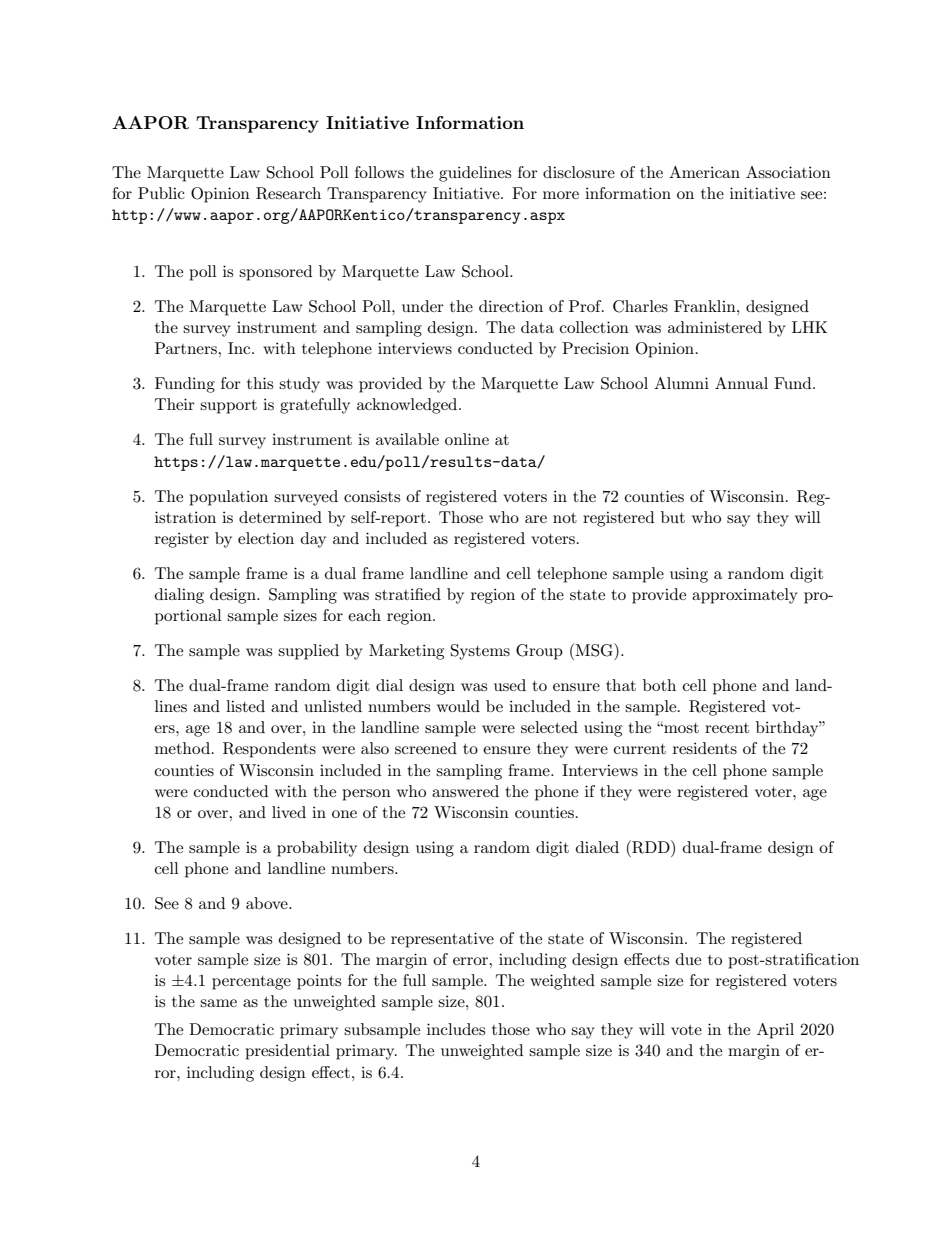 Image resolution: width=952 pixels, height=1233 pixels. I want to click on support, so click(228, 407).
